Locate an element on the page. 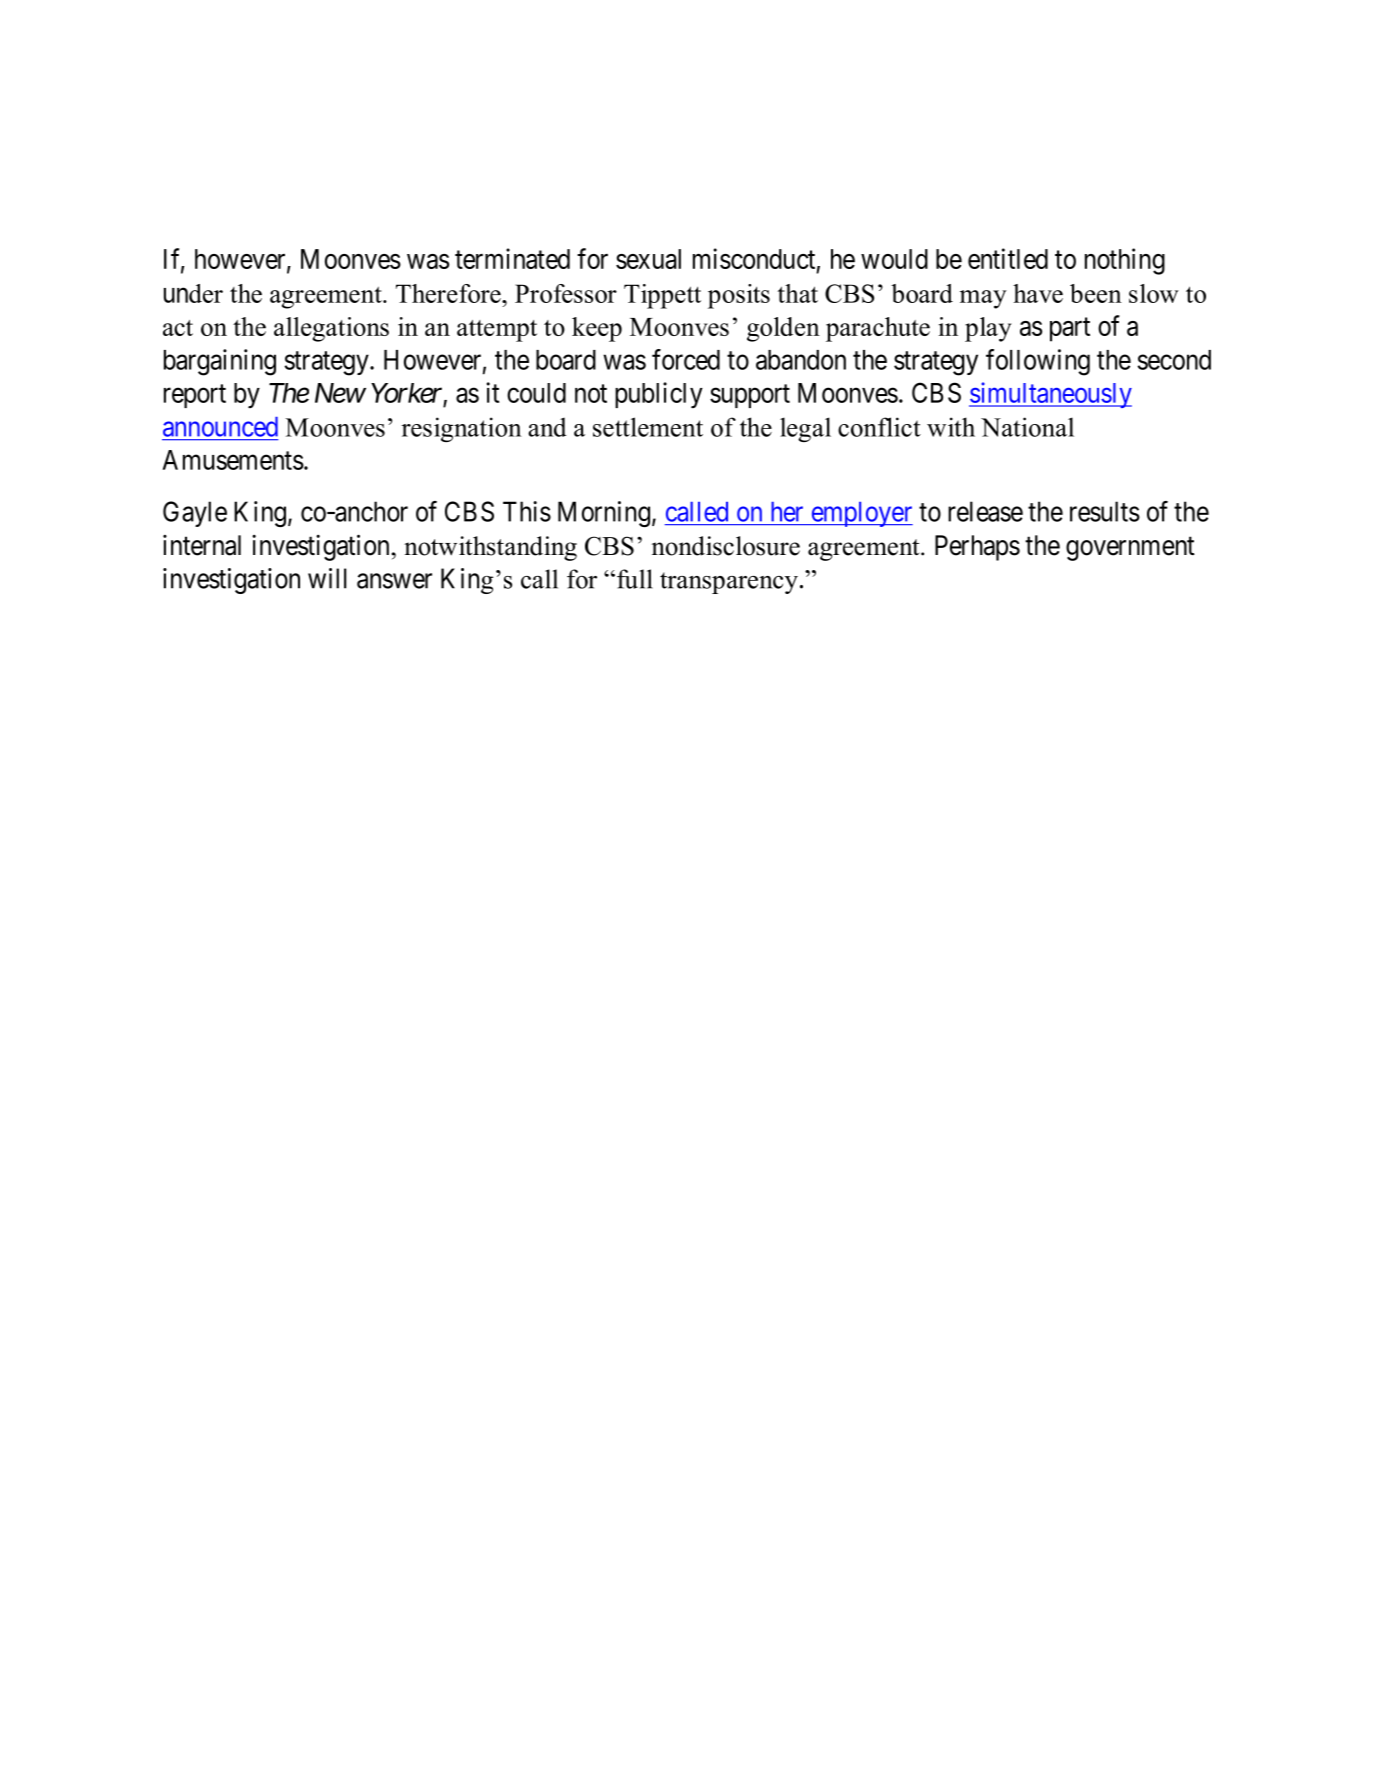 Image resolution: width=1376 pixels, height=1781 pixels. forced is located at coordinates (686, 359).
